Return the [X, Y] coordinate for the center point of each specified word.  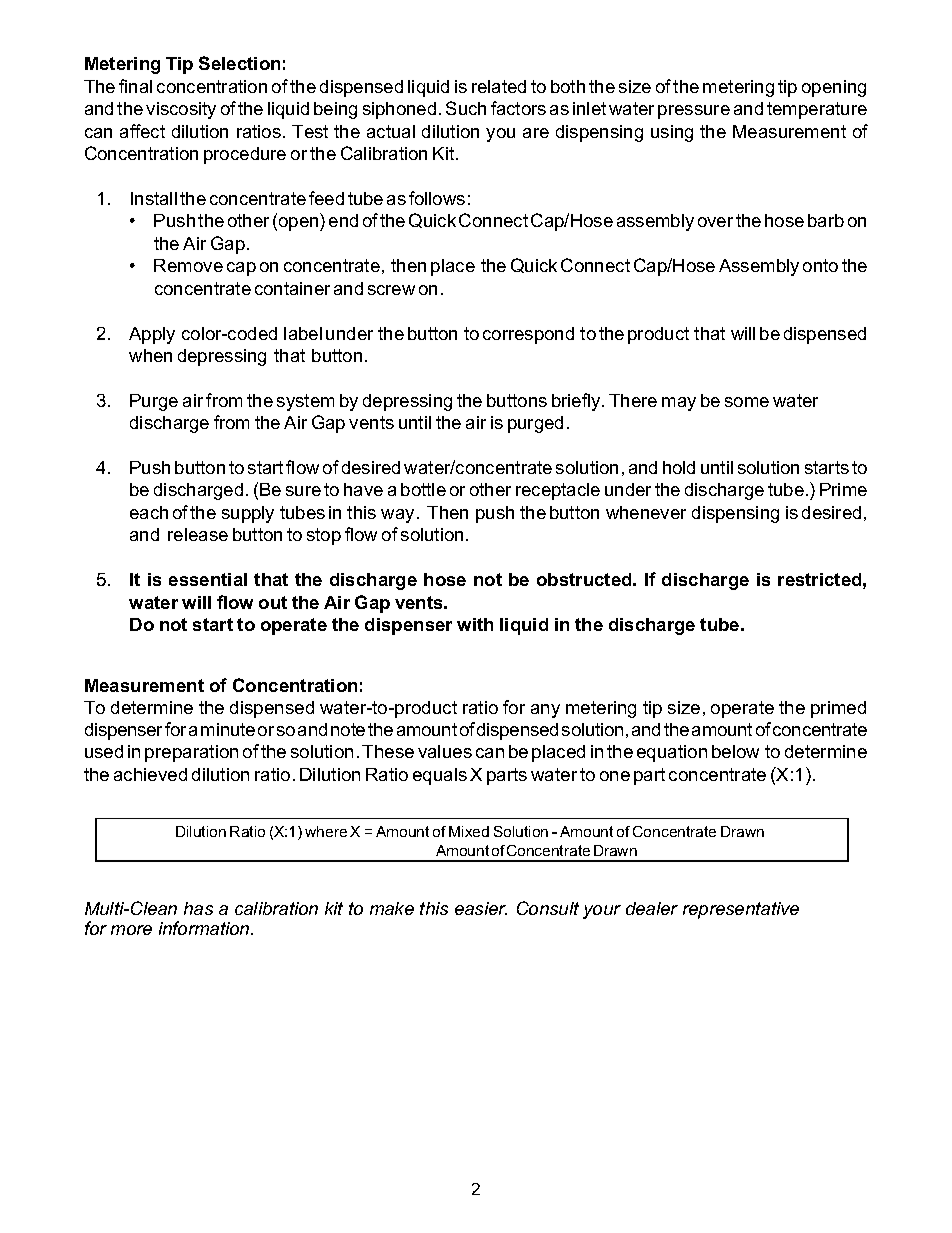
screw [391, 290]
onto [820, 265]
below [735, 751]
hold [679, 467]
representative [741, 910]
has [198, 908]
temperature [817, 110]
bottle [423, 489]
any [545, 711]
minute [228, 729]
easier [481, 908]
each [149, 512]
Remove [188, 265]
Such [466, 108]
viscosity [181, 110]
